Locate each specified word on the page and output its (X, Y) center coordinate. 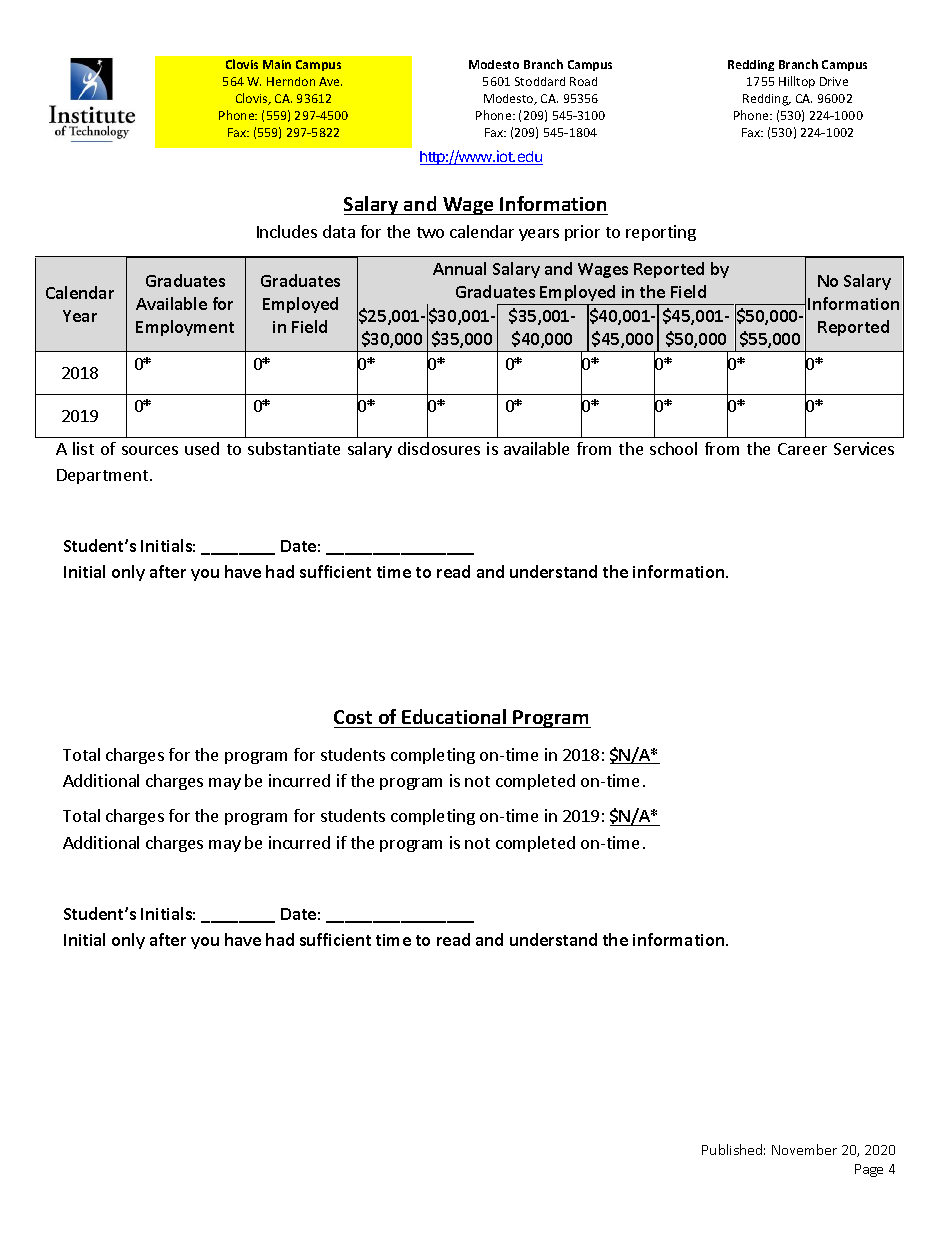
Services (864, 448)
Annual (459, 268)
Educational (454, 716)
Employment (185, 328)
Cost (353, 717)
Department (102, 476)
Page (869, 1170)
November (804, 1149)
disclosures (439, 448)
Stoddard (540, 81)
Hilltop (797, 82)
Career (802, 449)
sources (150, 450)
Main (277, 64)
